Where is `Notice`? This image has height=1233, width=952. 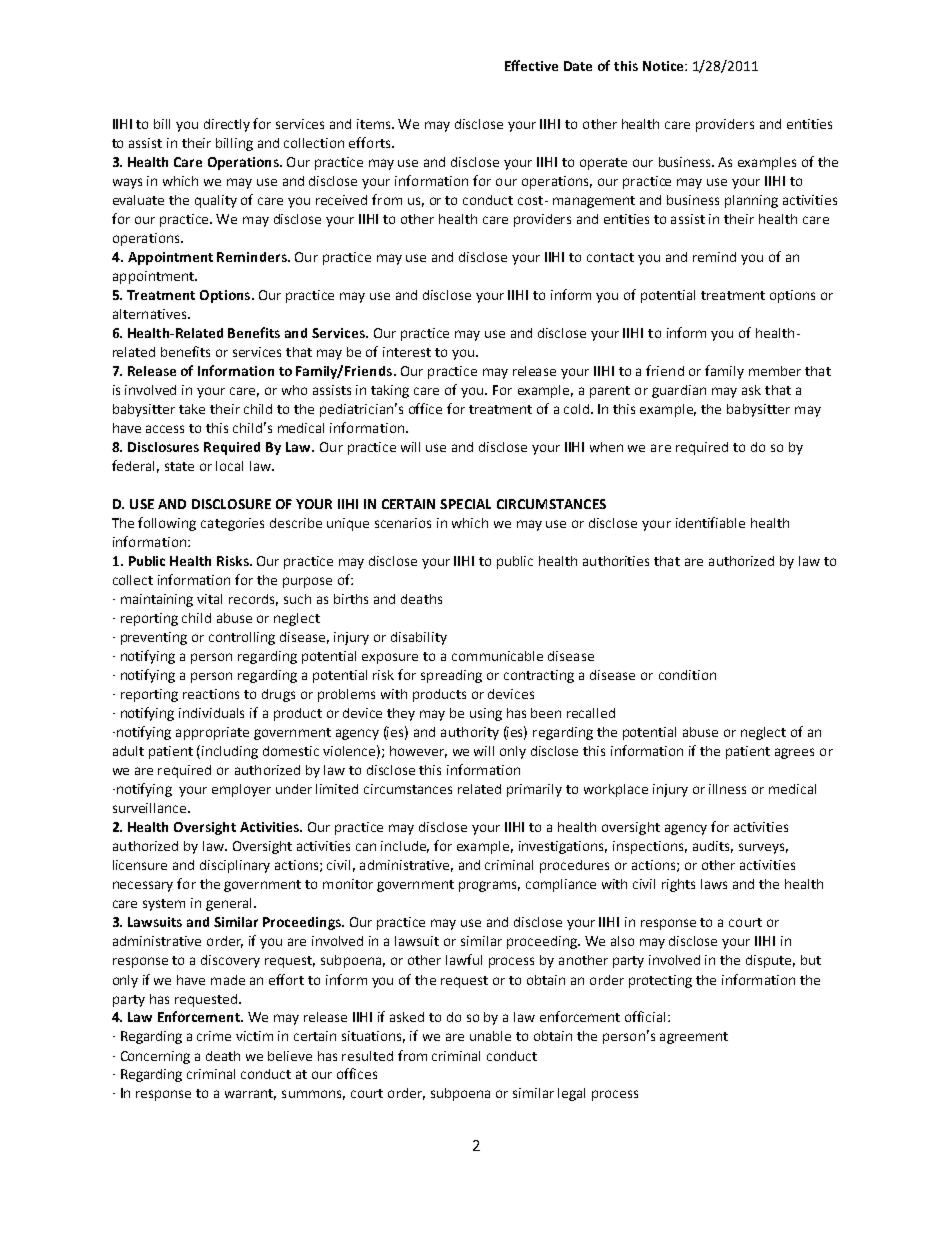
Notice is located at coordinates (664, 66).
